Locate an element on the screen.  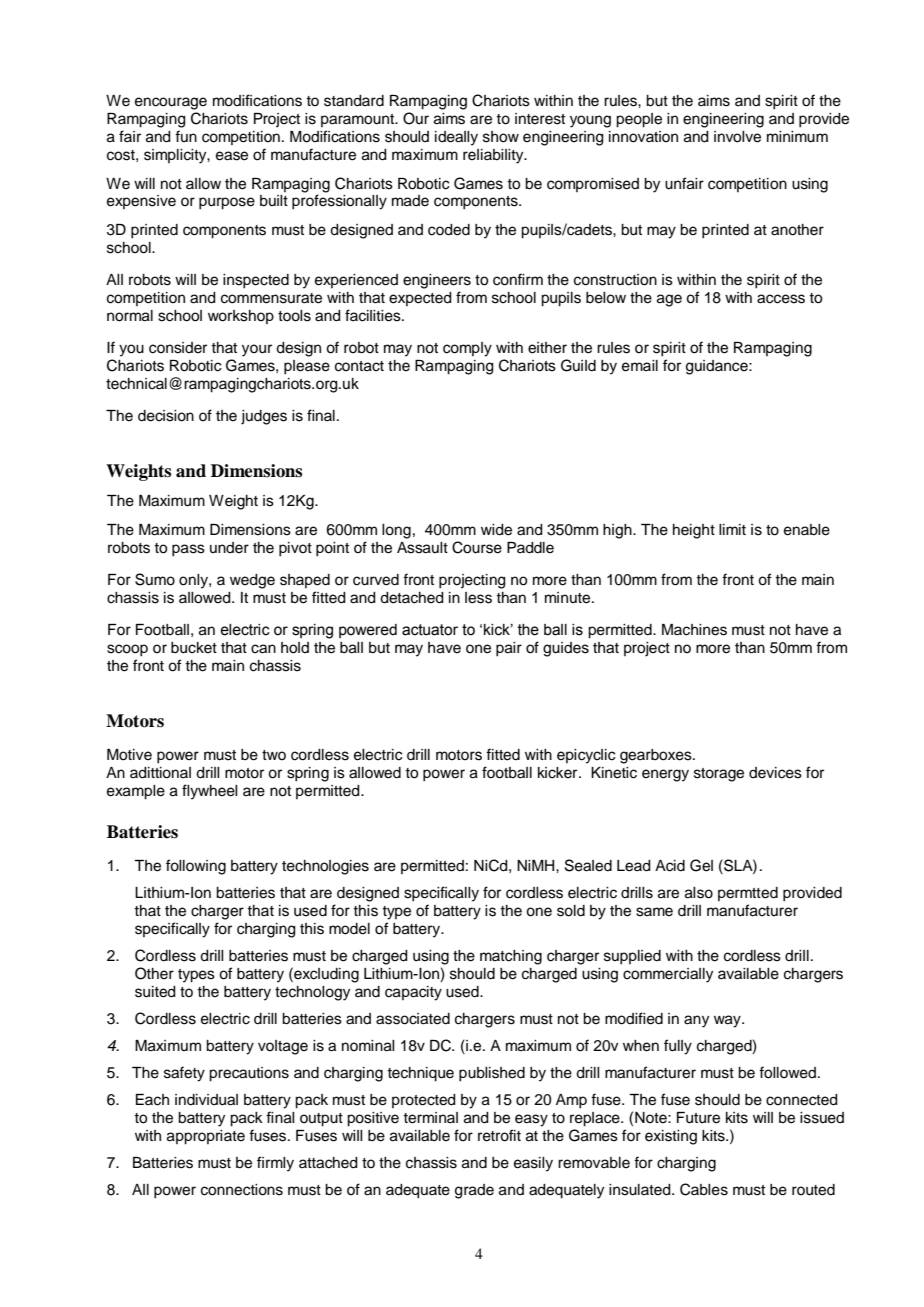
involve is located at coordinates (737, 137).
